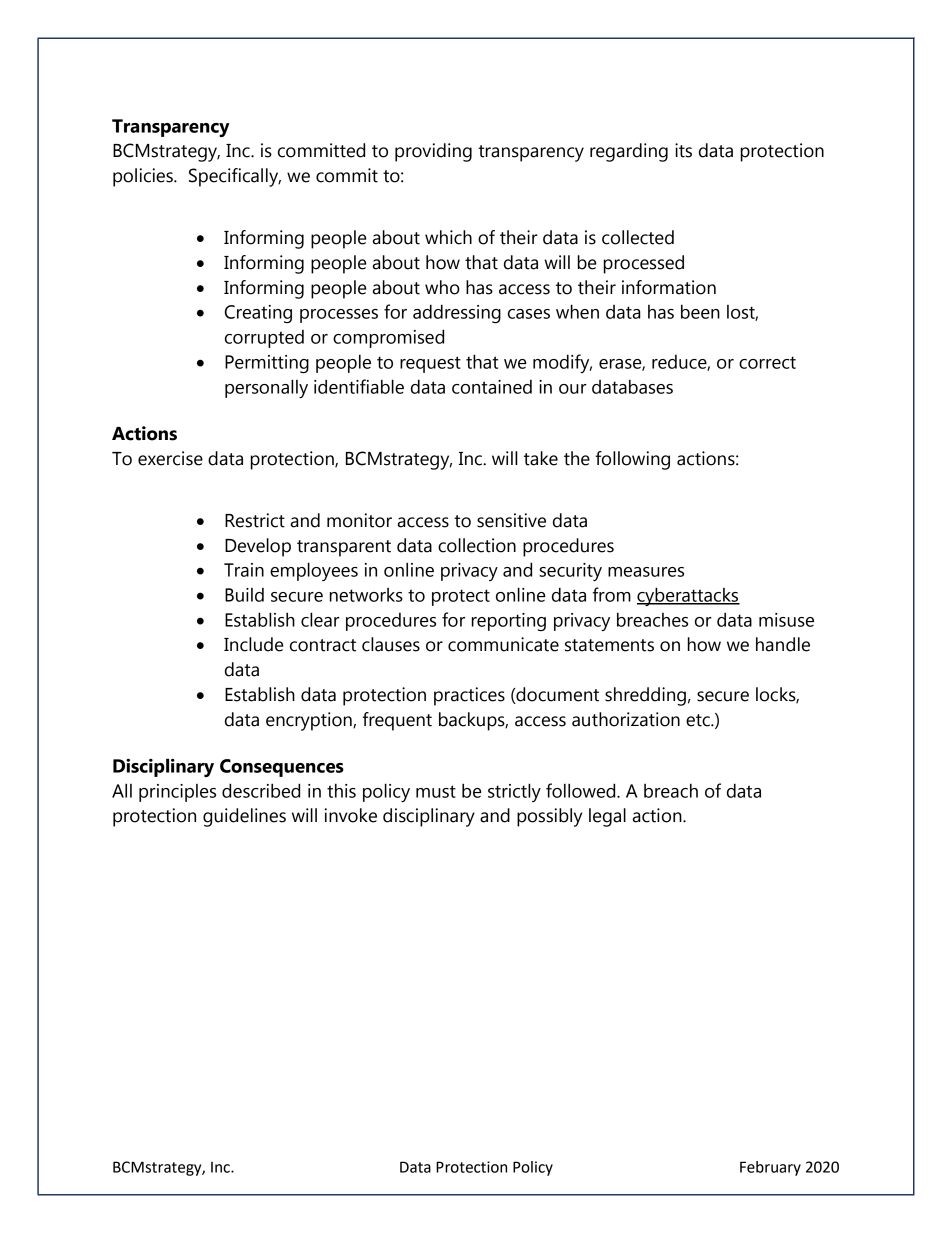  I want to click on handle, so click(783, 644).
